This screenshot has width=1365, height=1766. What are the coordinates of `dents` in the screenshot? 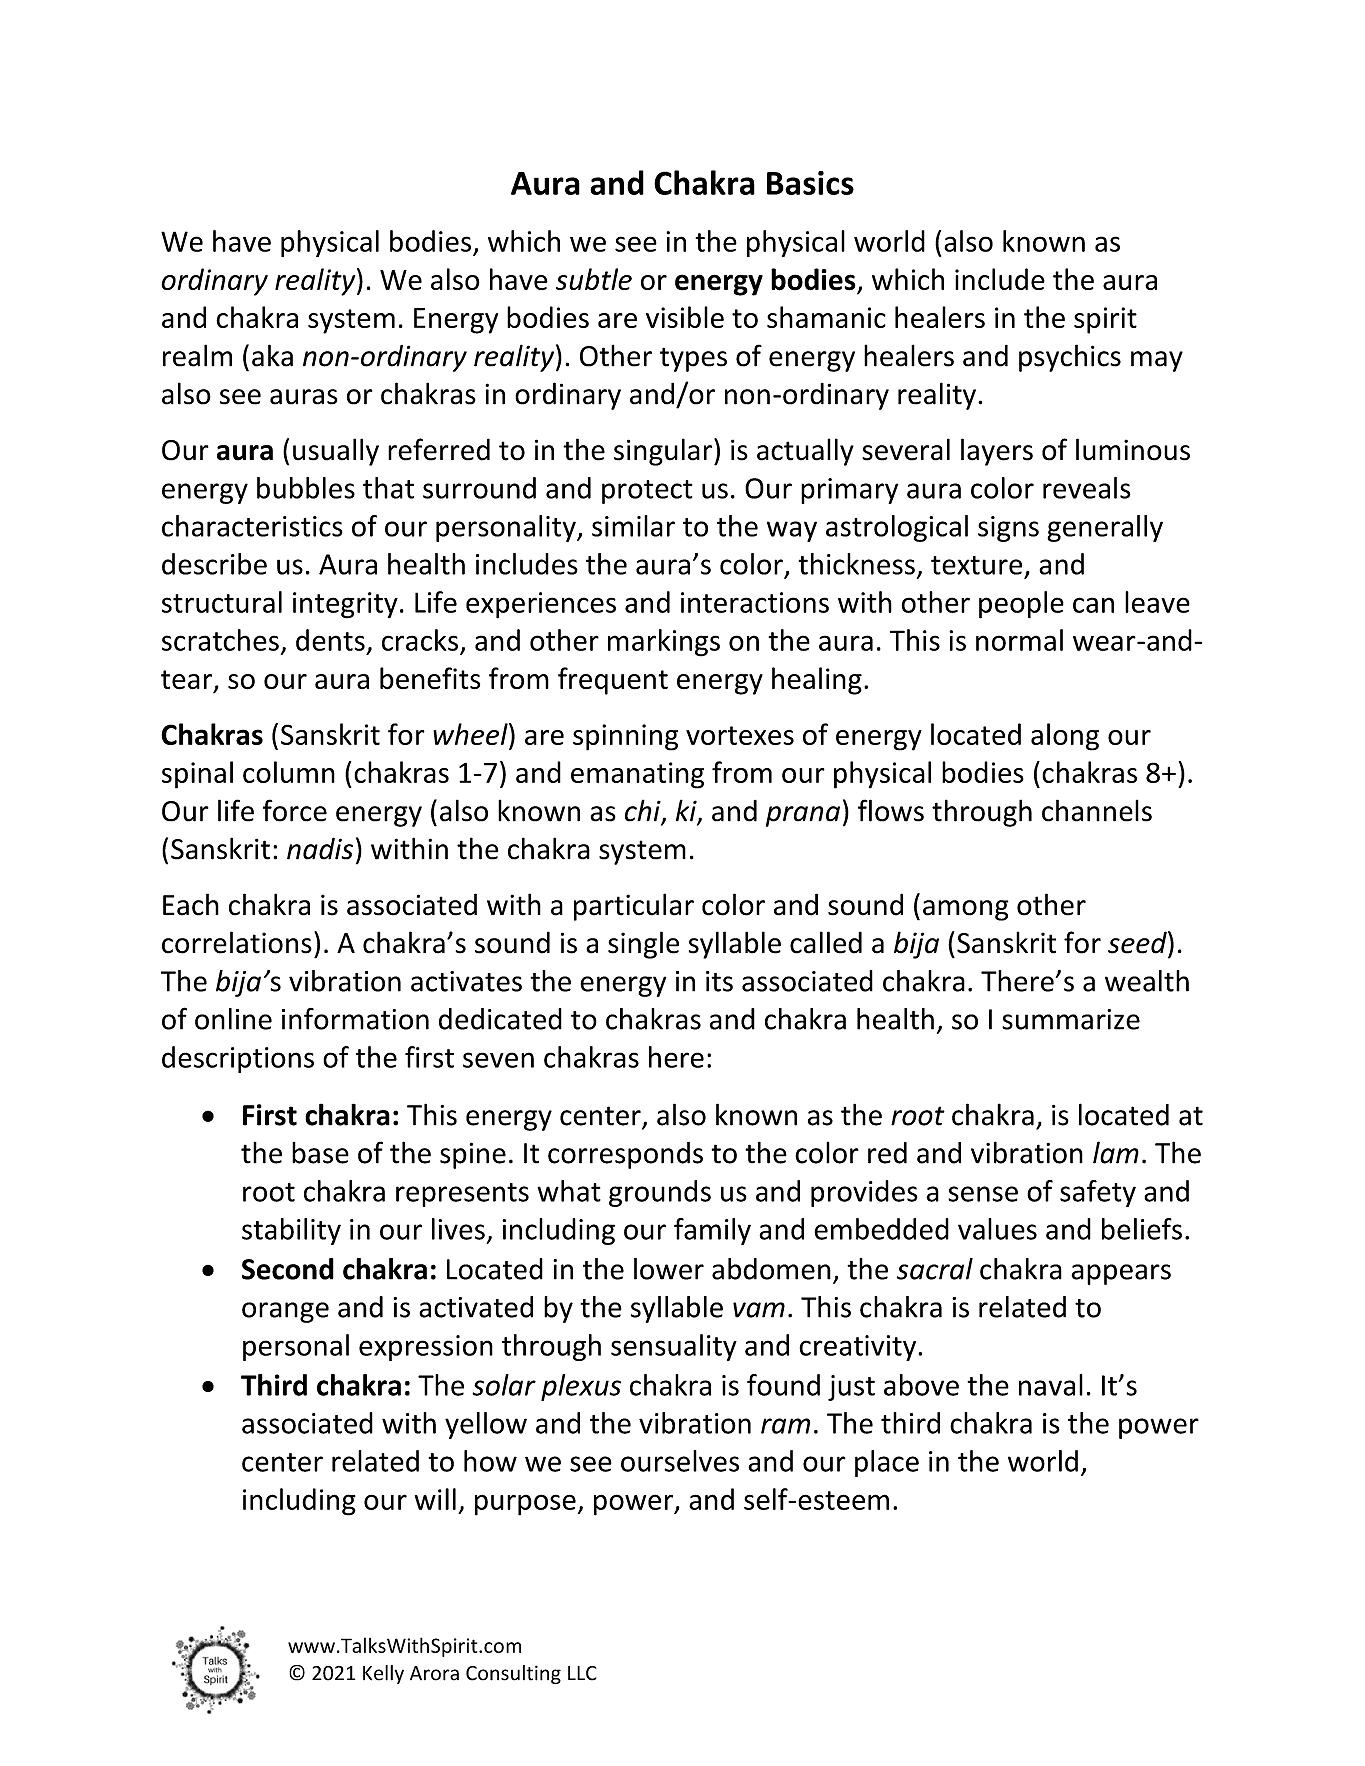 It's located at (330, 640).
